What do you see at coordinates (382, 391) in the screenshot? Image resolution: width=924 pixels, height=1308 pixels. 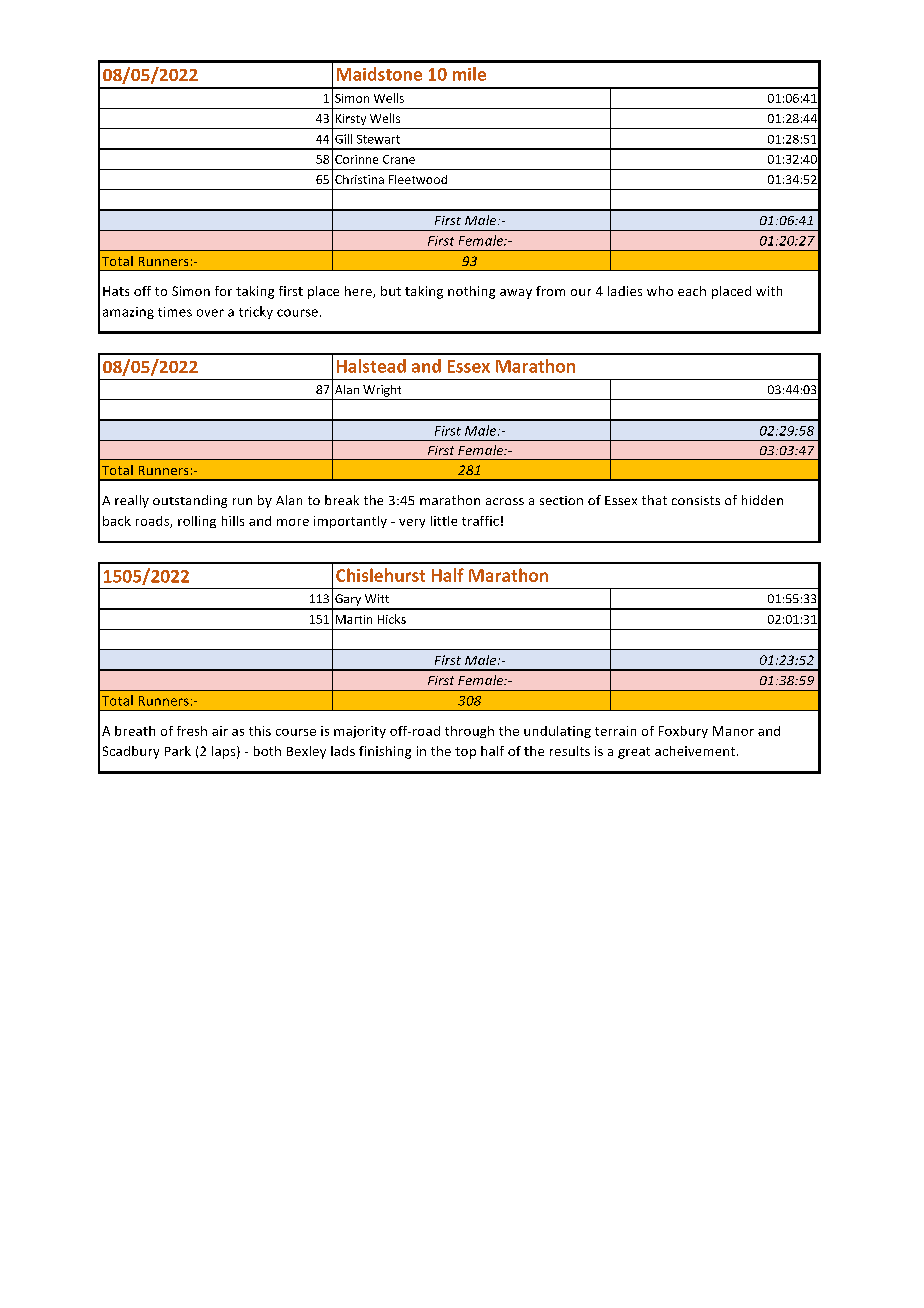 I see `Wright` at bounding box center [382, 391].
